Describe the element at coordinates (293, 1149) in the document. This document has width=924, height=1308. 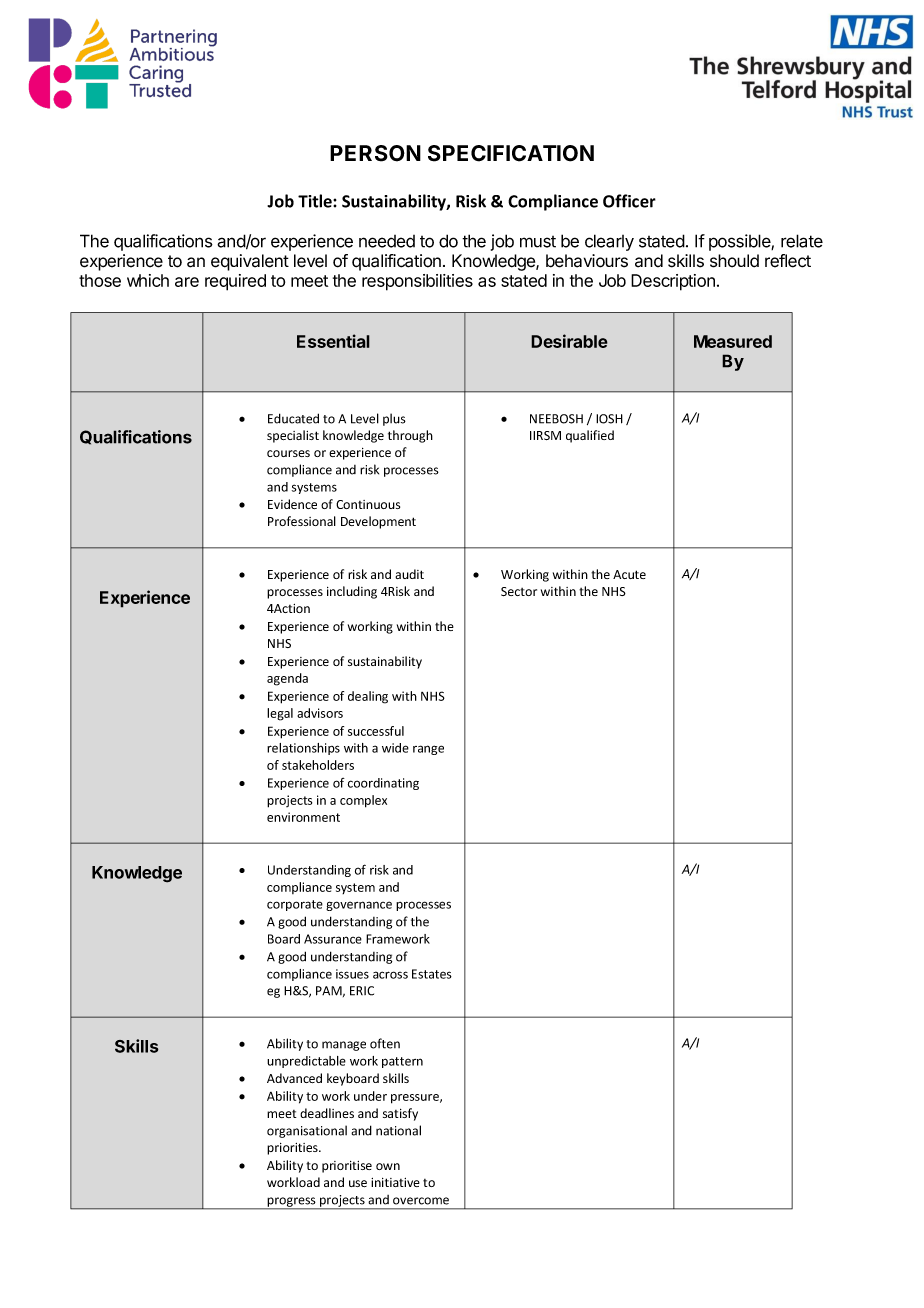
I see `priorities` at that location.
